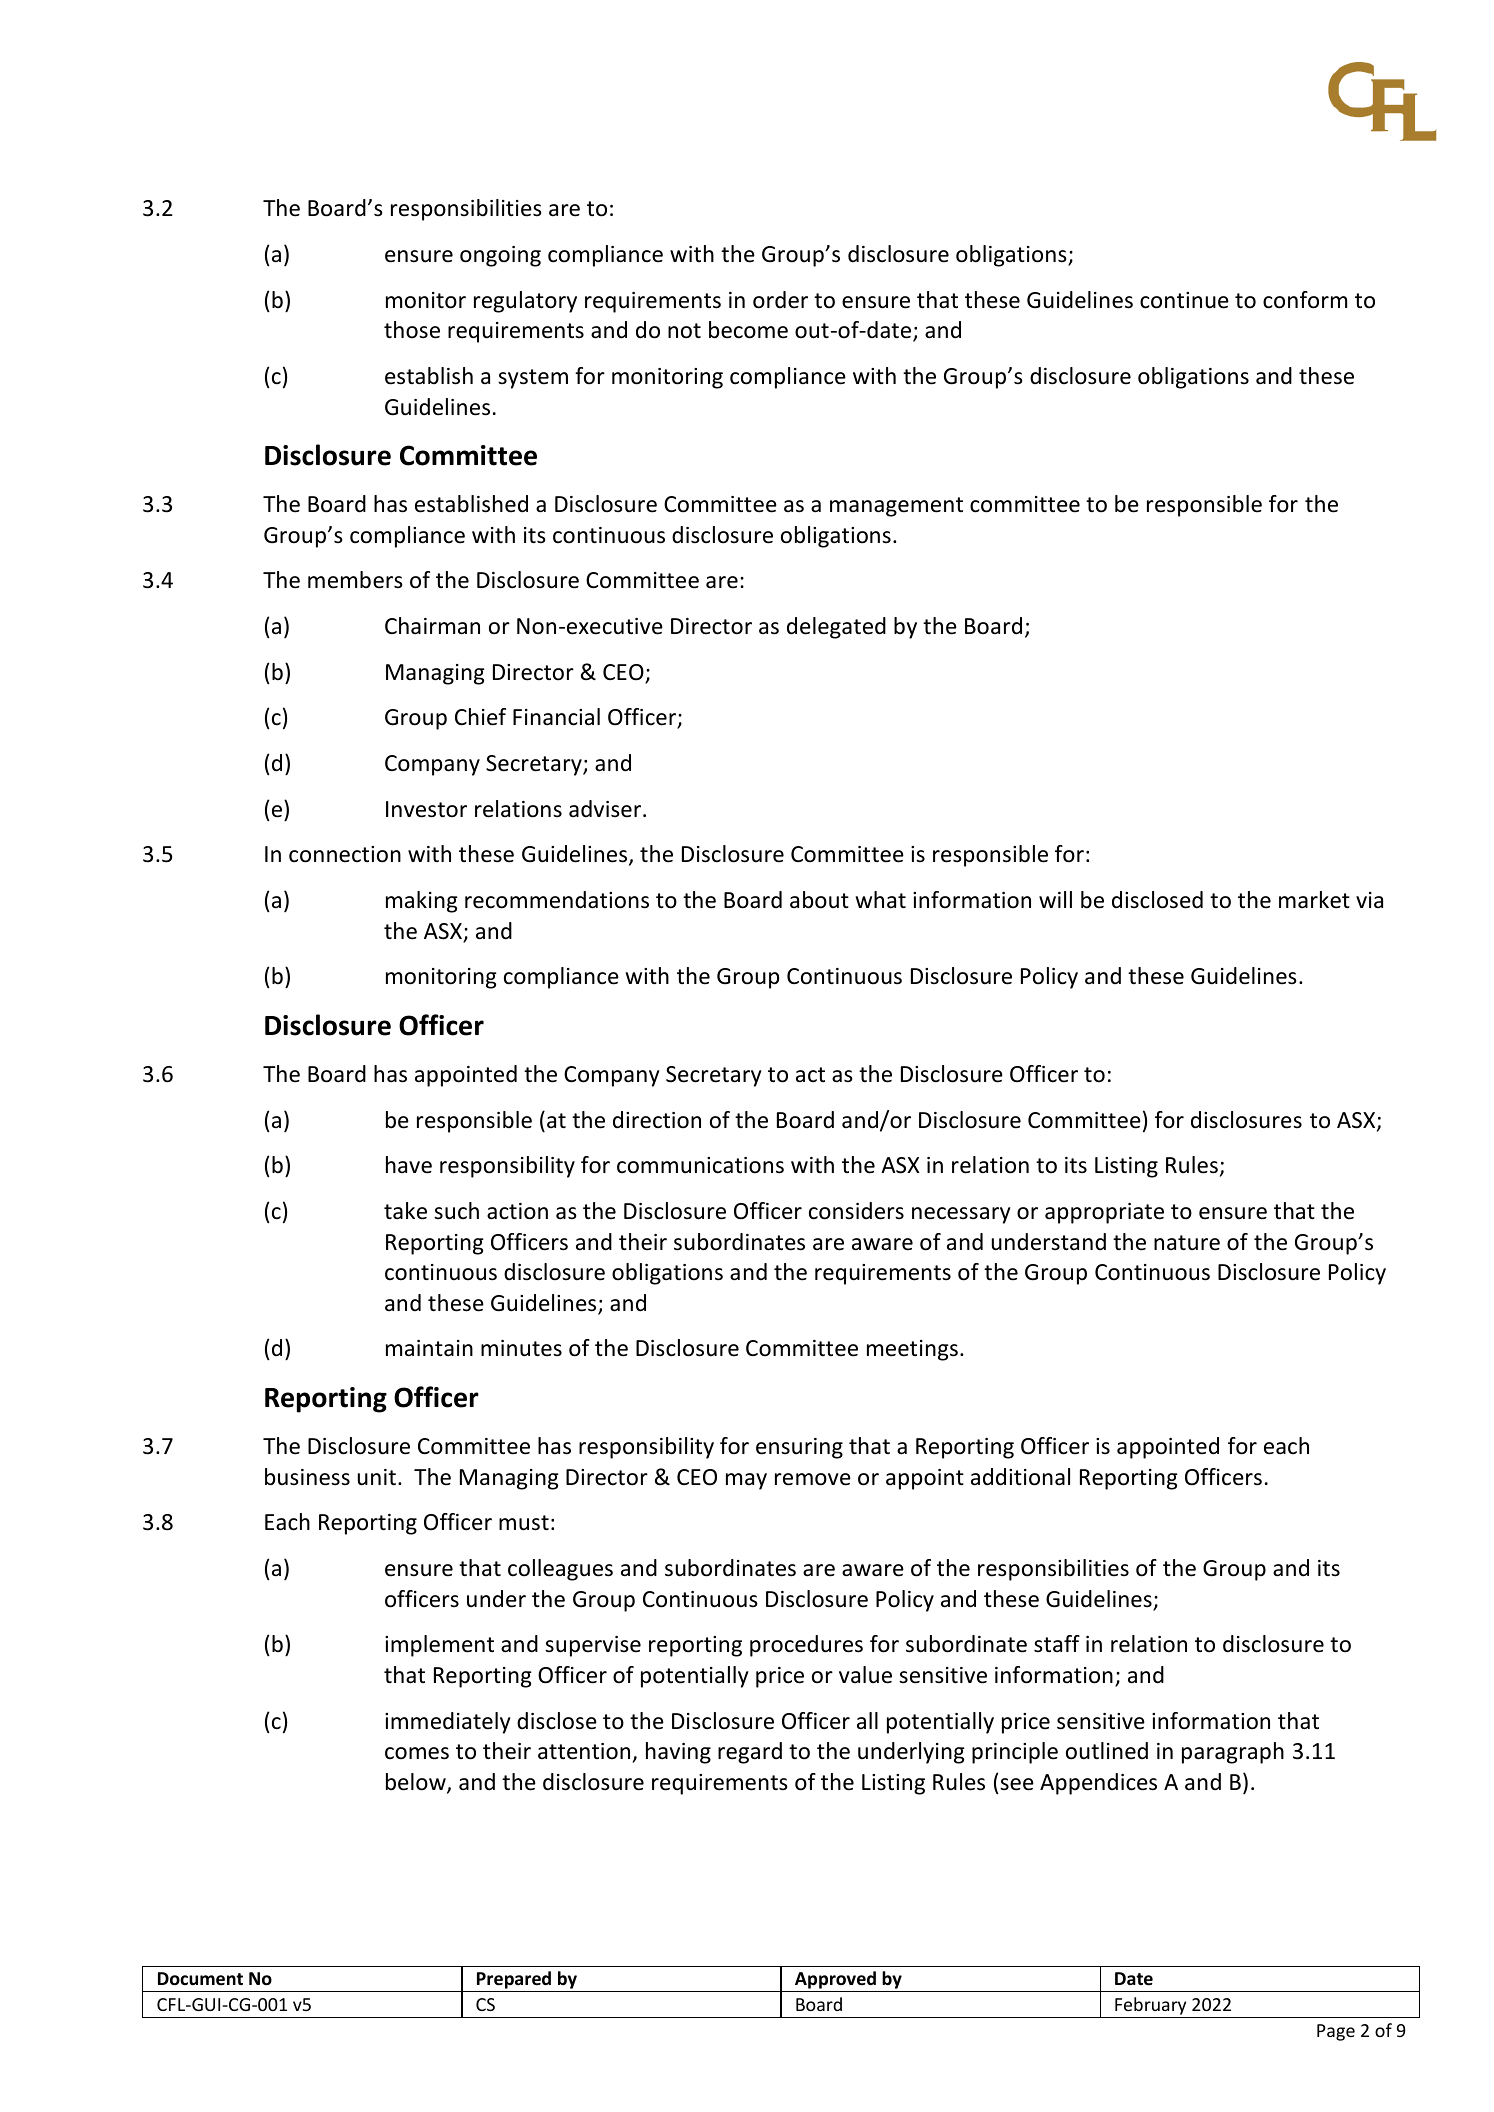 The height and width of the document is (2112, 1494). I want to click on delegated, so click(836, 628).
